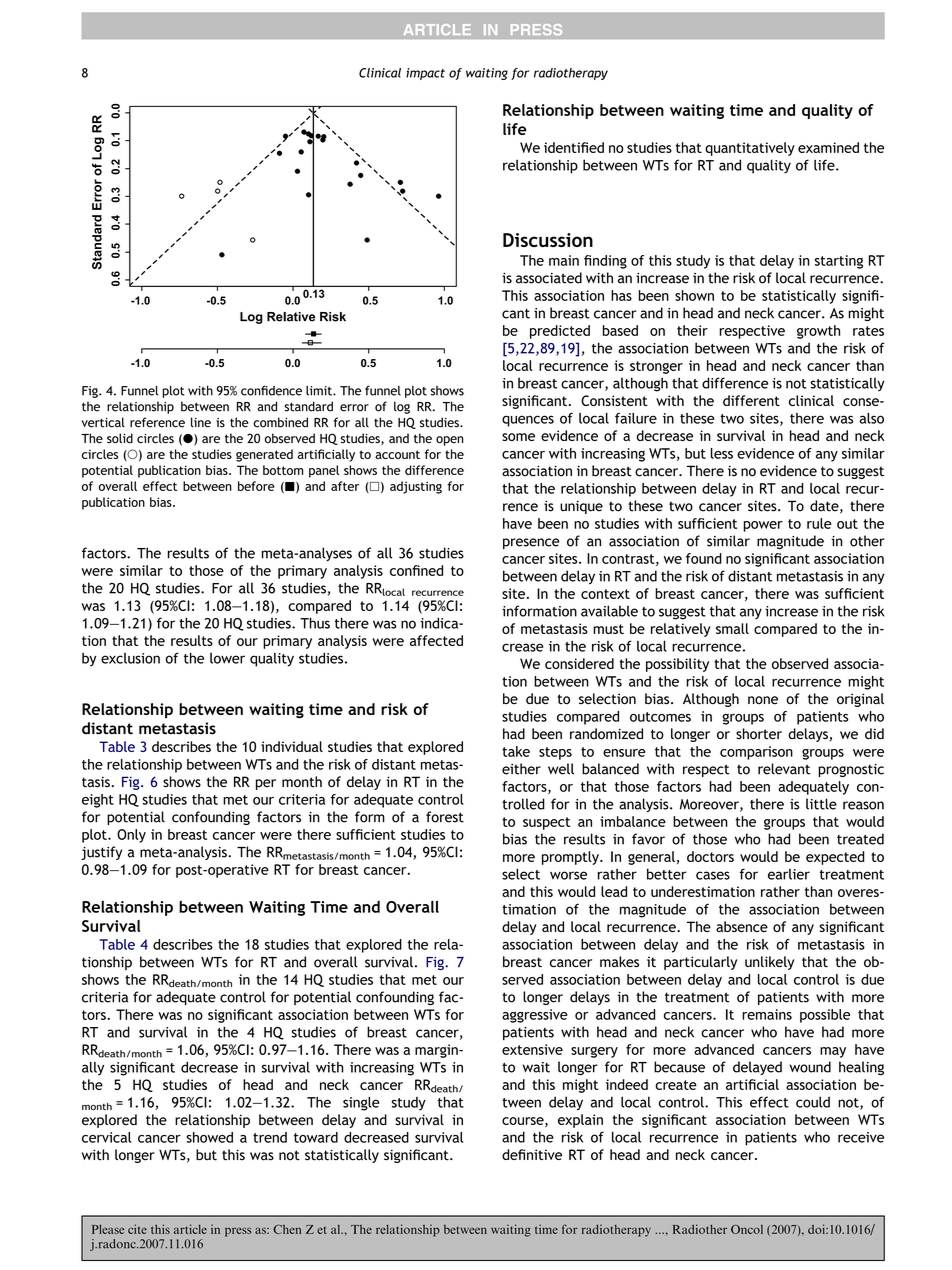  Describe the element at coordinates (732, 628) in the document. I see `small` at that location.
